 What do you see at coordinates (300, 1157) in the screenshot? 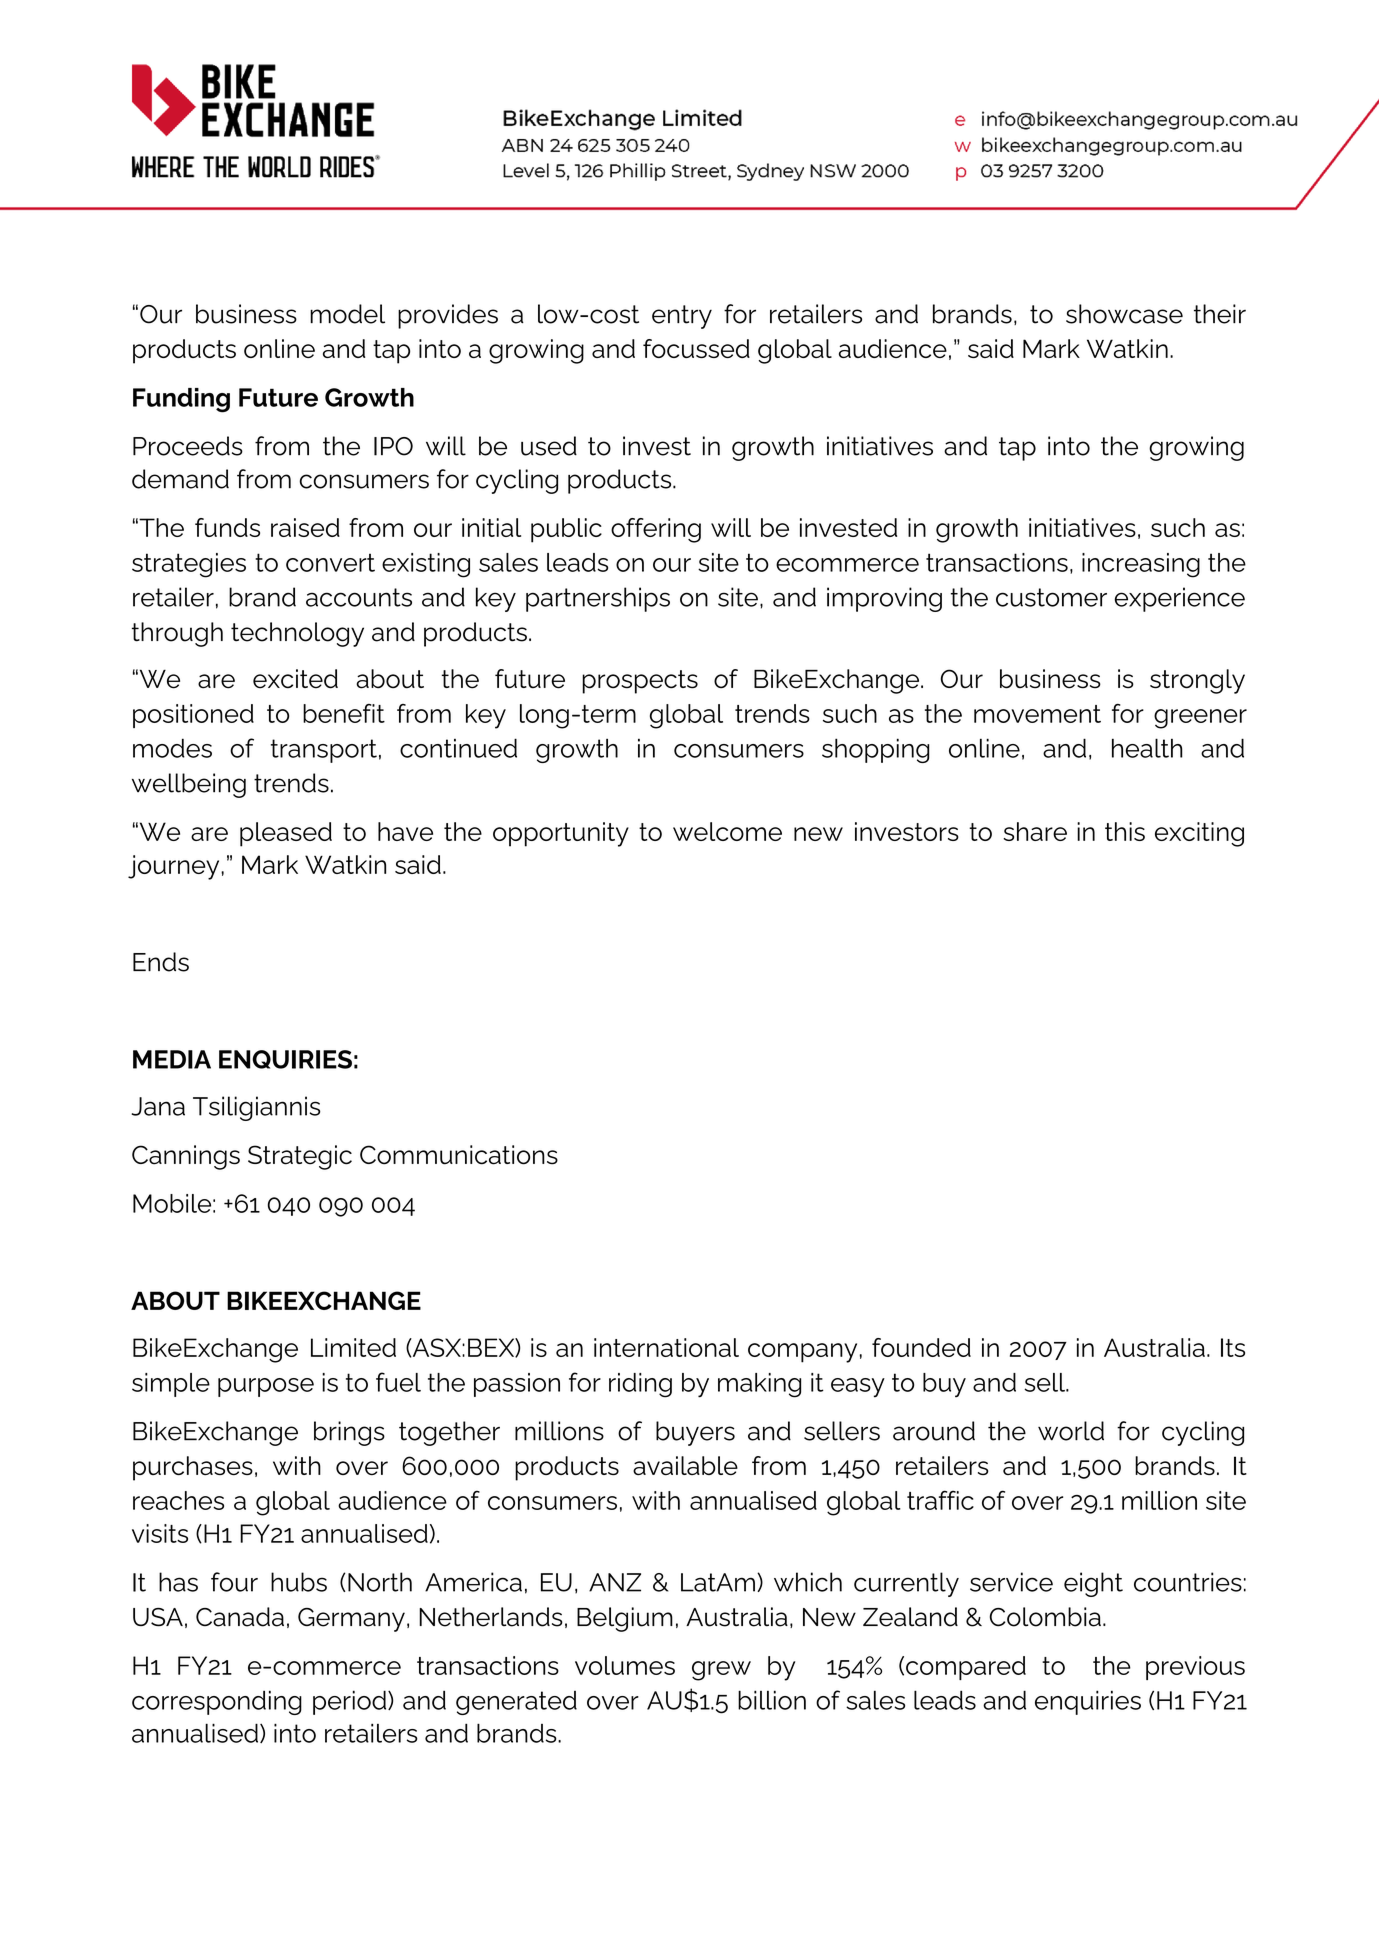
I see `Strategic` at bounding box center [300, 1157].
